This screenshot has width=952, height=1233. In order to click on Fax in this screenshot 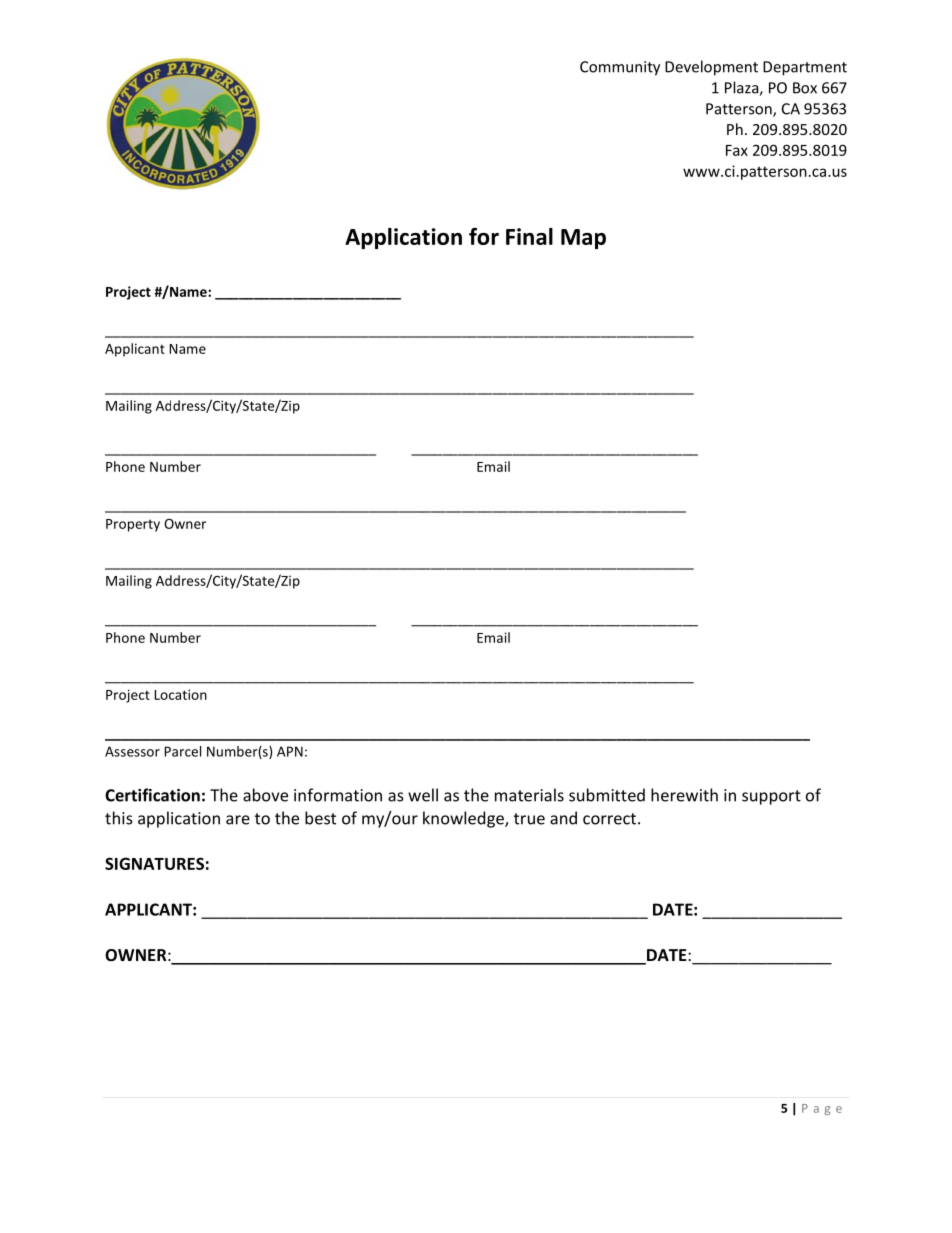, I will do `click(737, 150)`.
